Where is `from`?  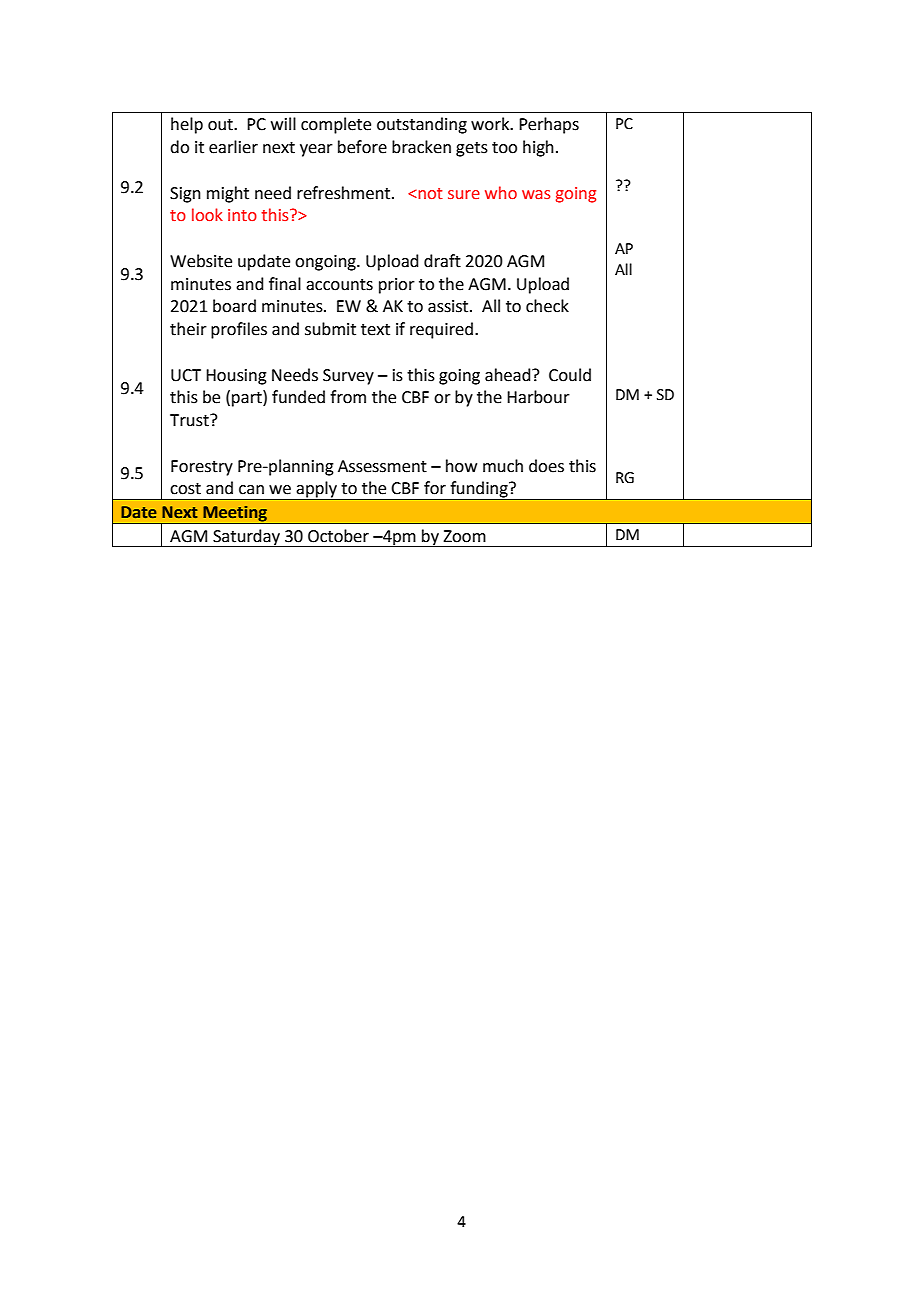 from is located at coordinates (348, 397).
